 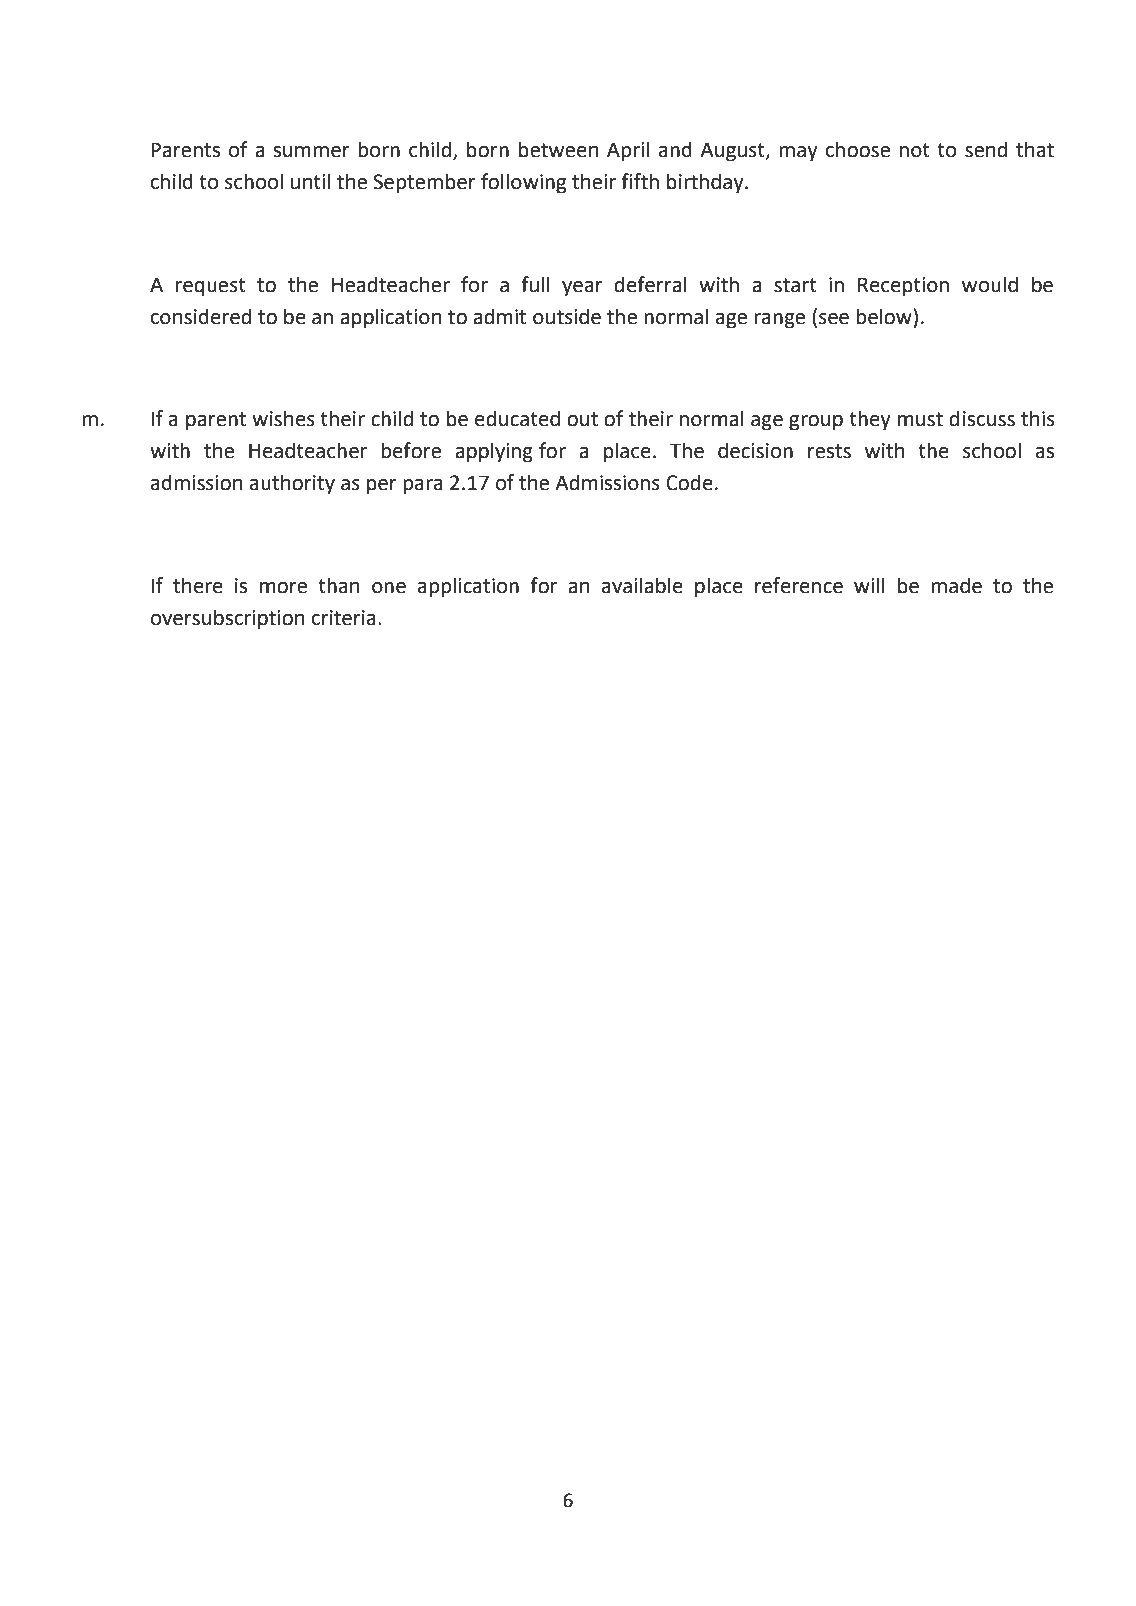 I want to click on wishes, so click(x=283, y=418).
